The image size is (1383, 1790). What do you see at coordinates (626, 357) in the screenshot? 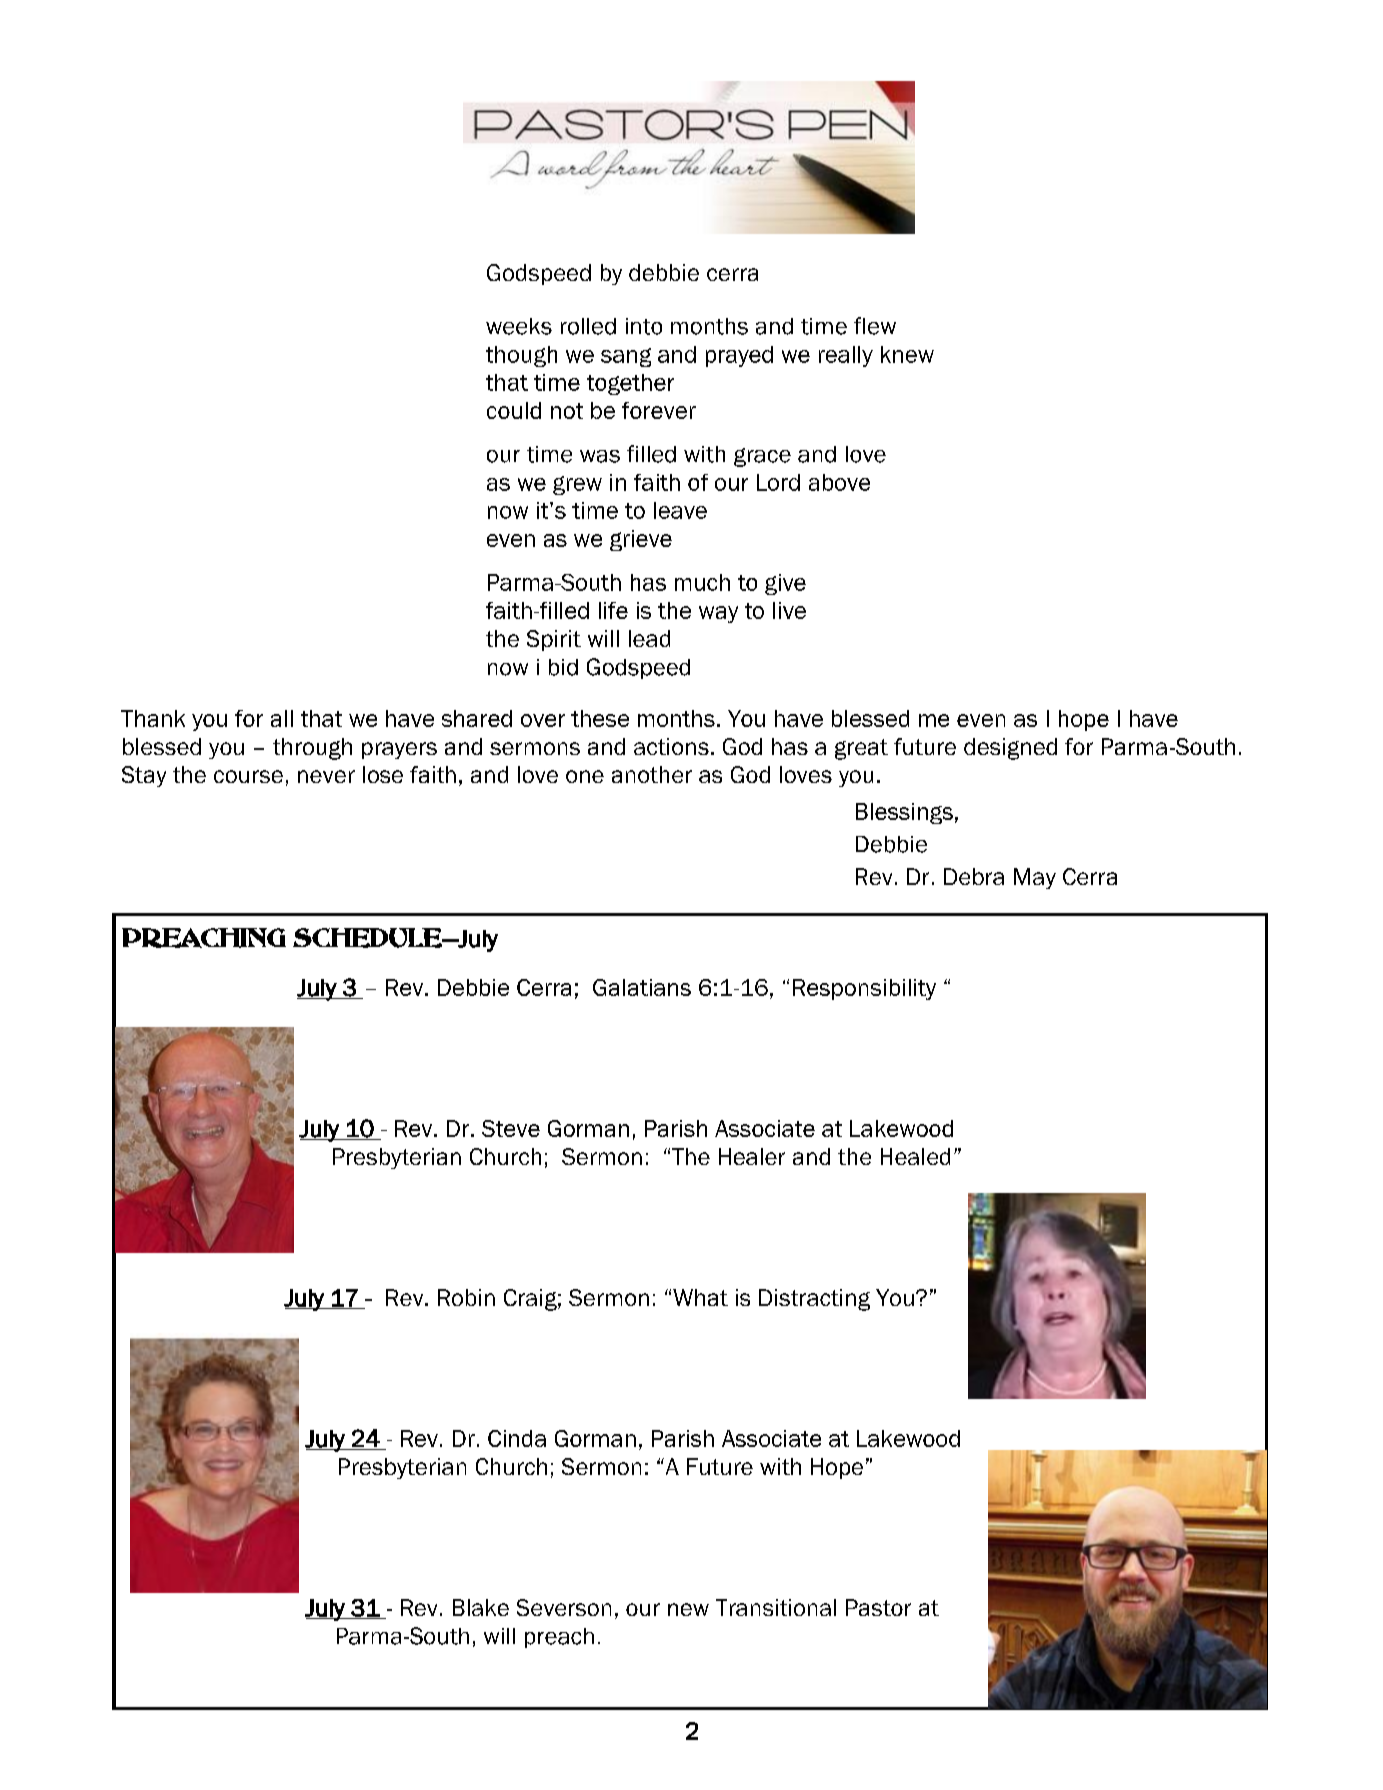
I see `sang` at bounding box center [626, 357].
